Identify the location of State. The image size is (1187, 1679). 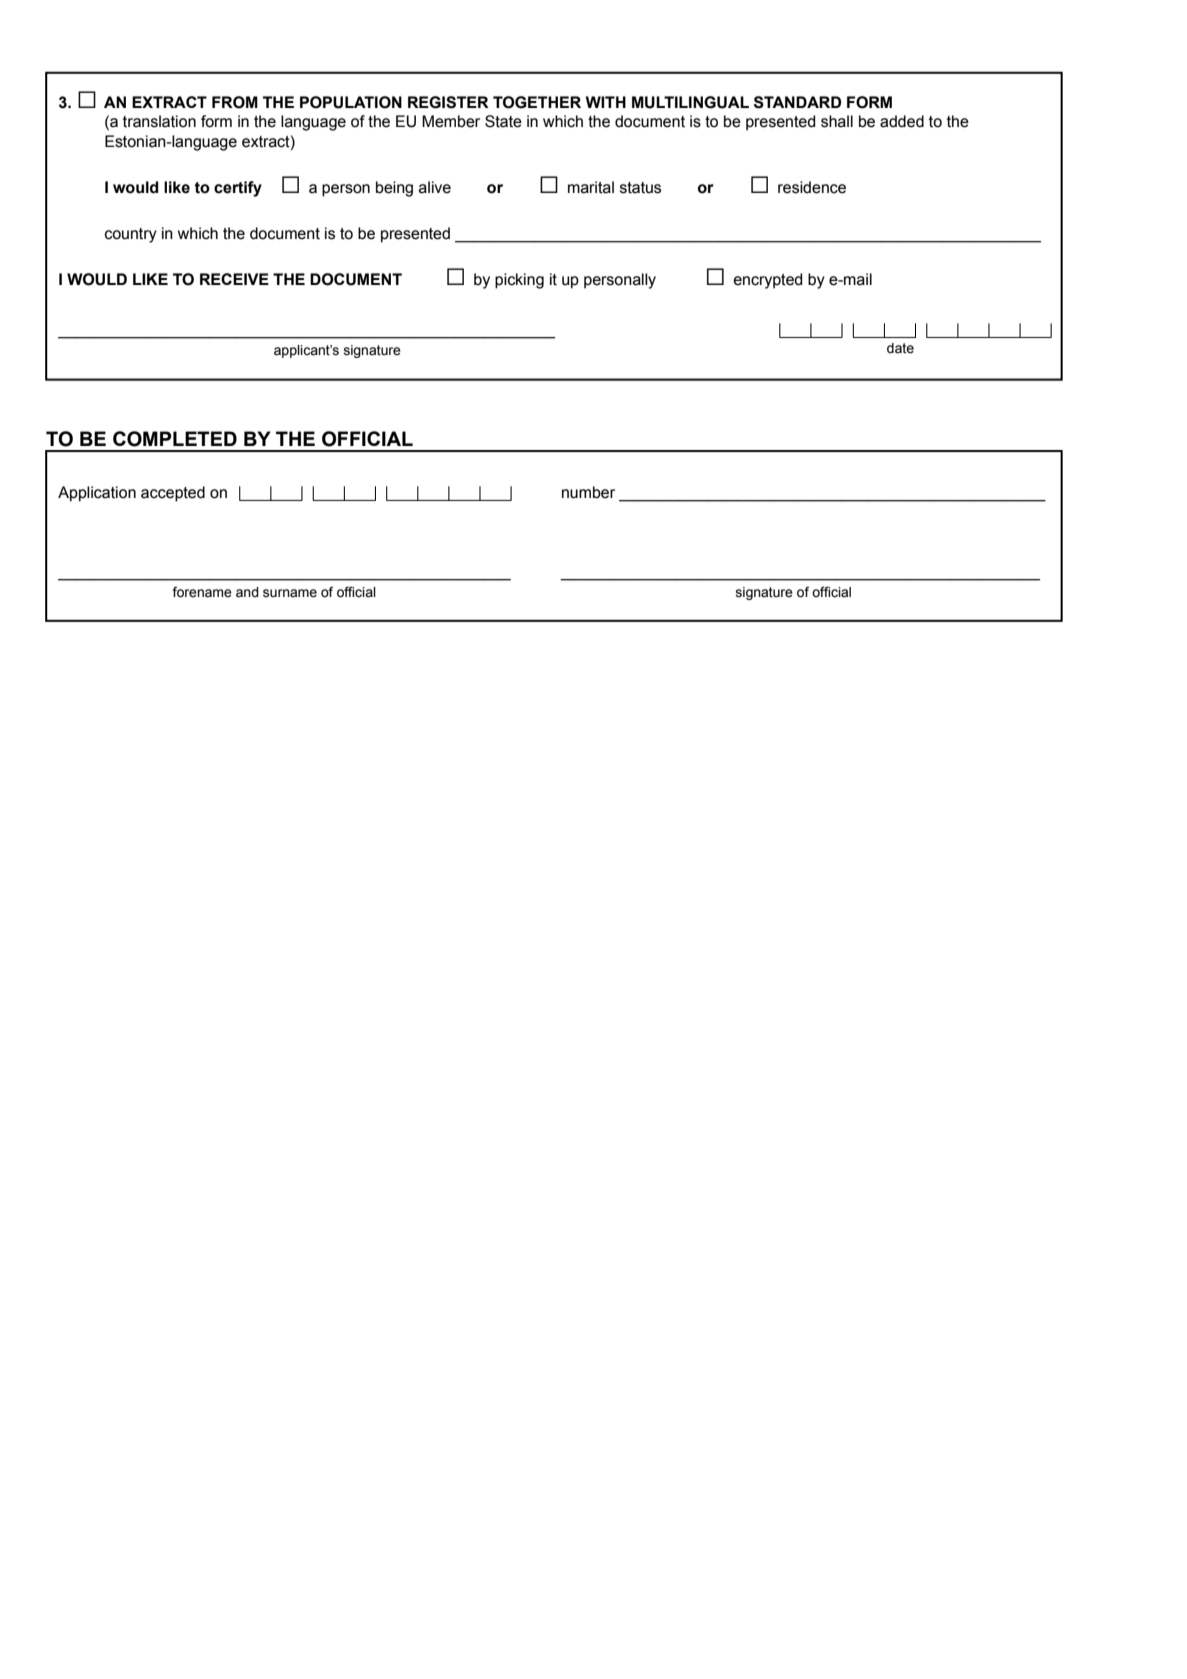
(503, 121).
